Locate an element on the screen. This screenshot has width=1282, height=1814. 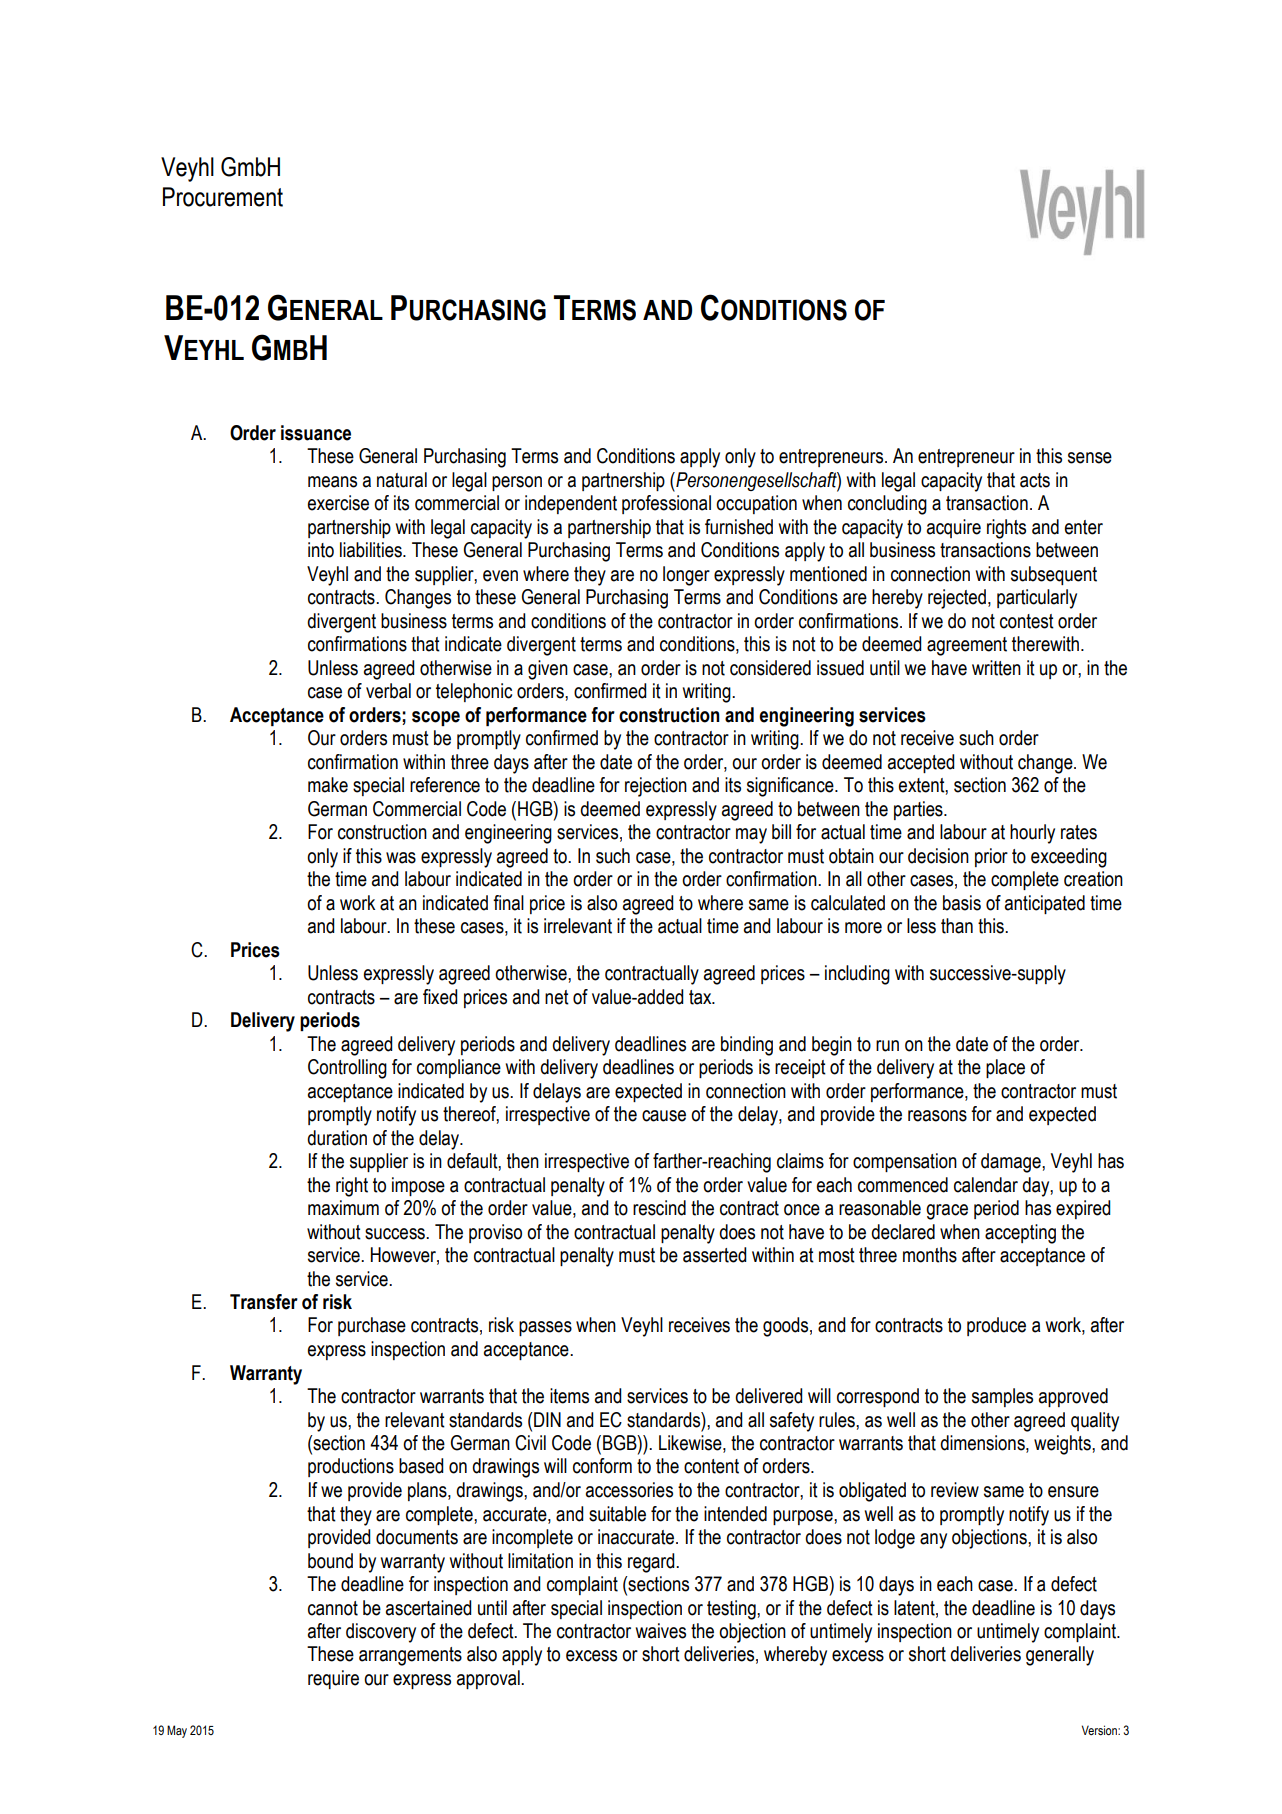
cause is located at coordinates (664, 1116).
